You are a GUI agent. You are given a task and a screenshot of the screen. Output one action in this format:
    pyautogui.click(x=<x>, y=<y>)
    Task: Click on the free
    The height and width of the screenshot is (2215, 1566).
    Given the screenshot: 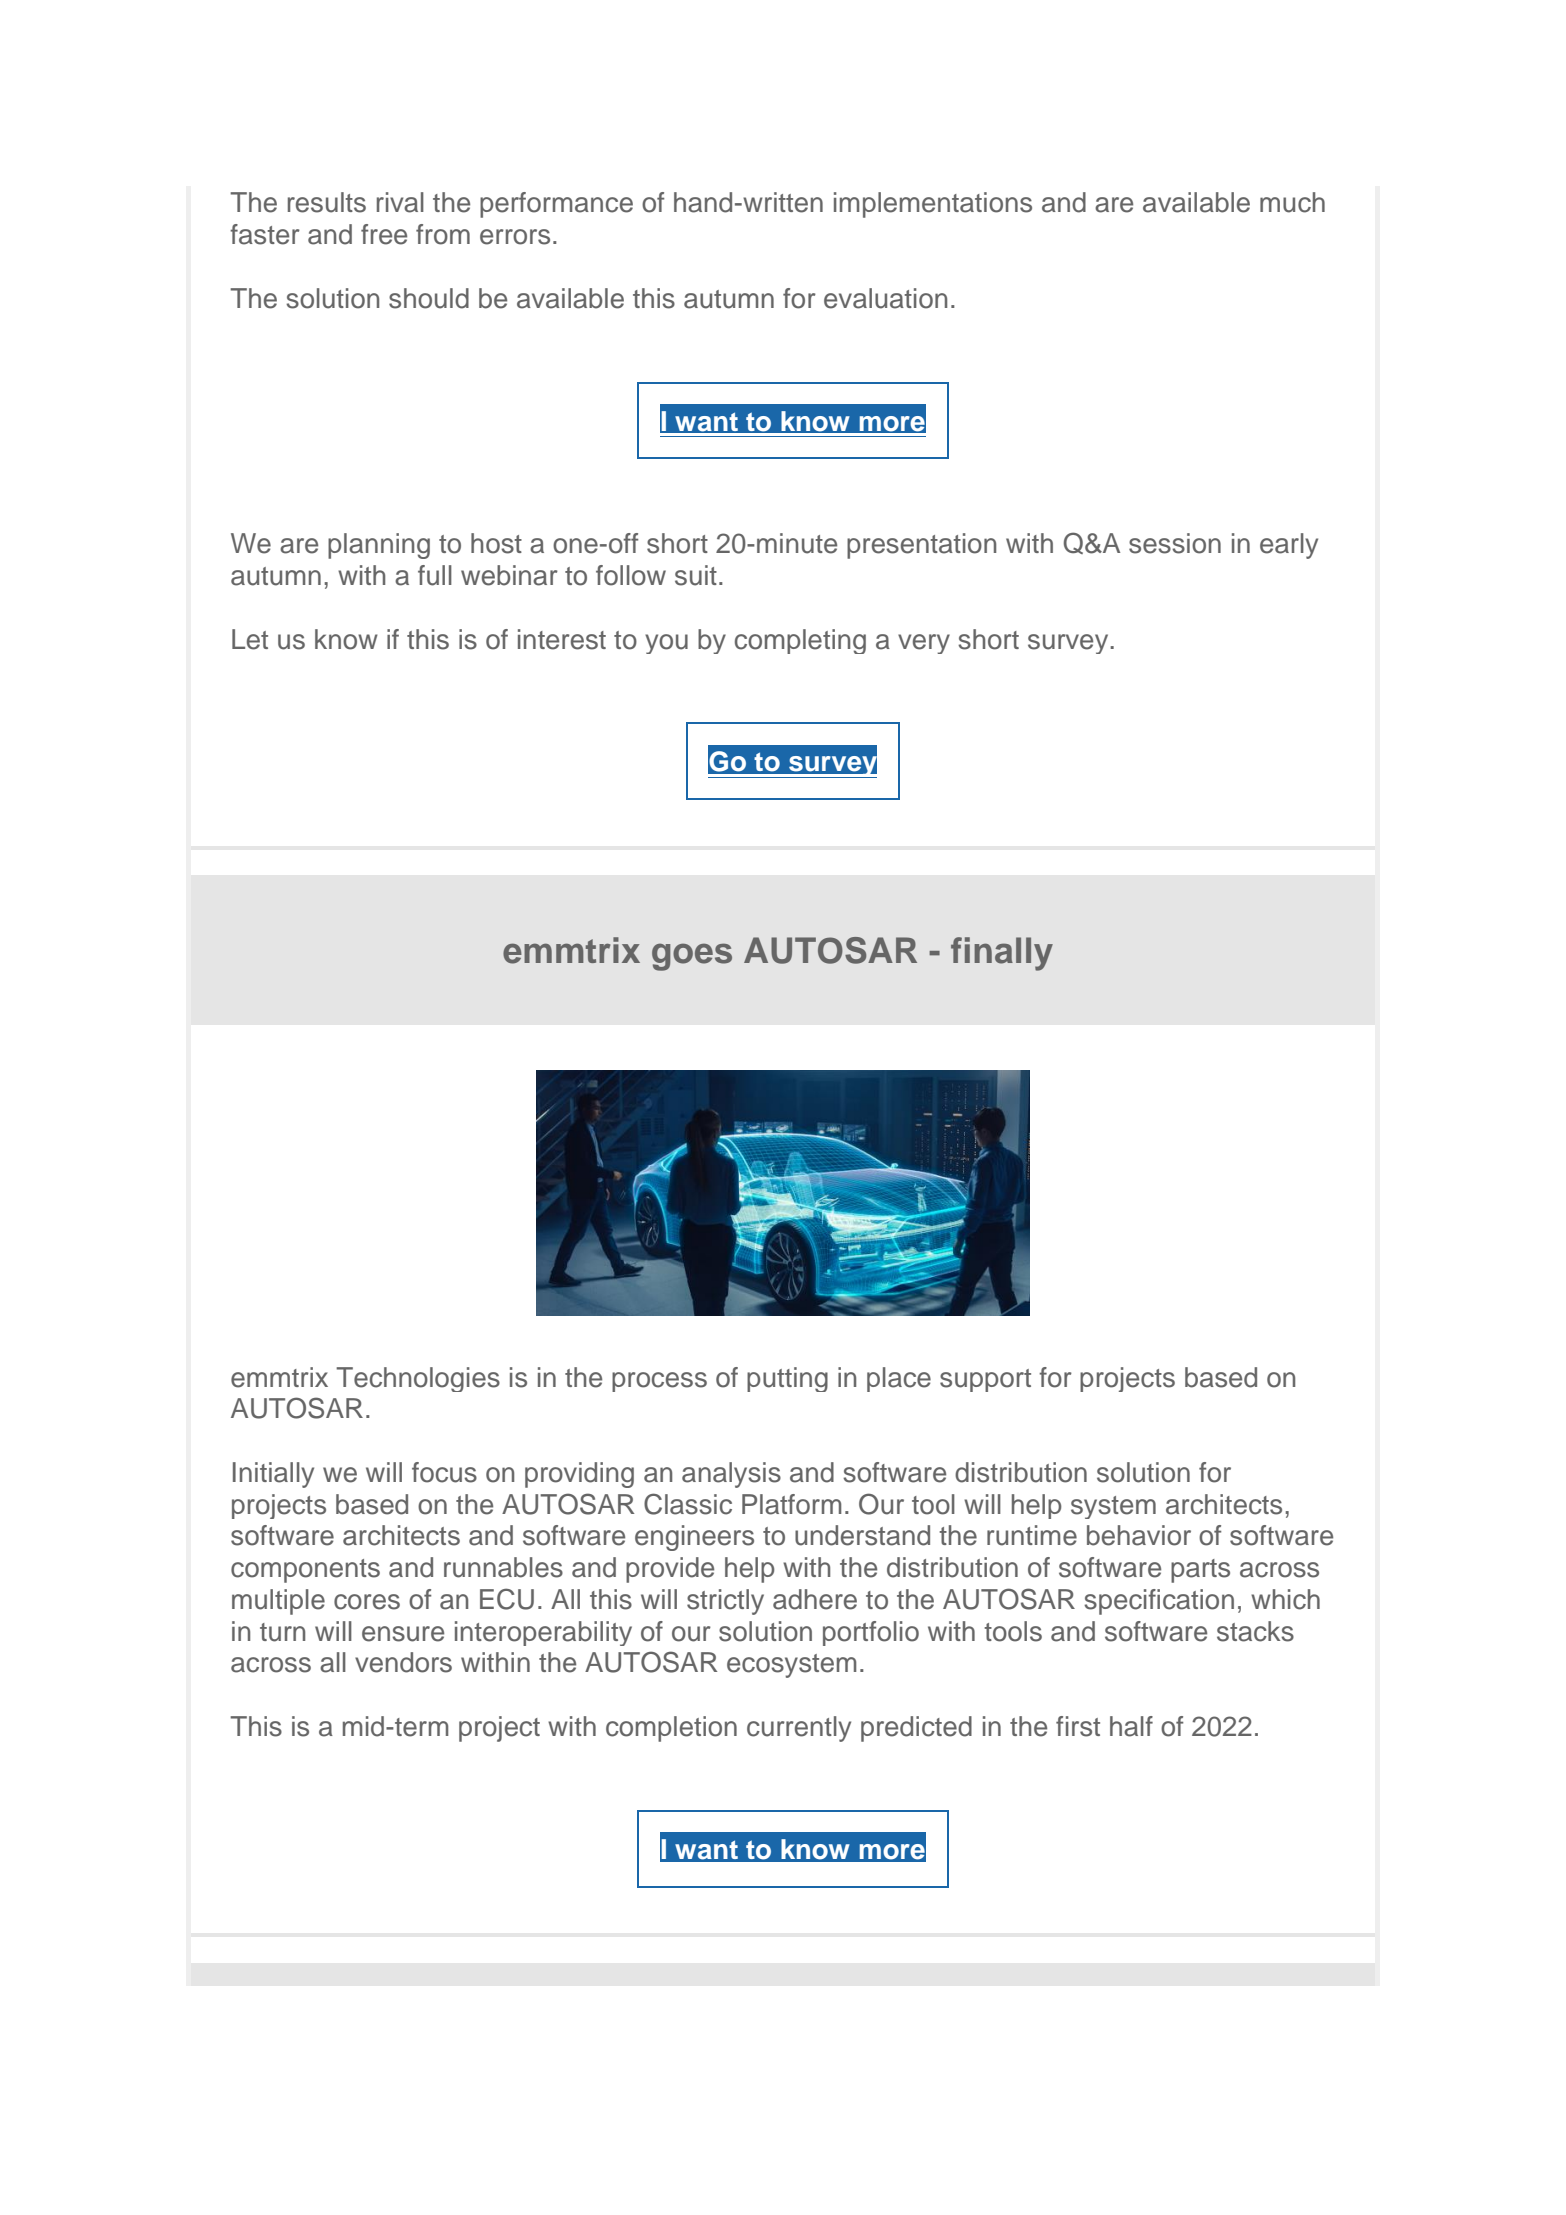 What is the action you would take?
    pyautogui.click(x=384, y=234)
